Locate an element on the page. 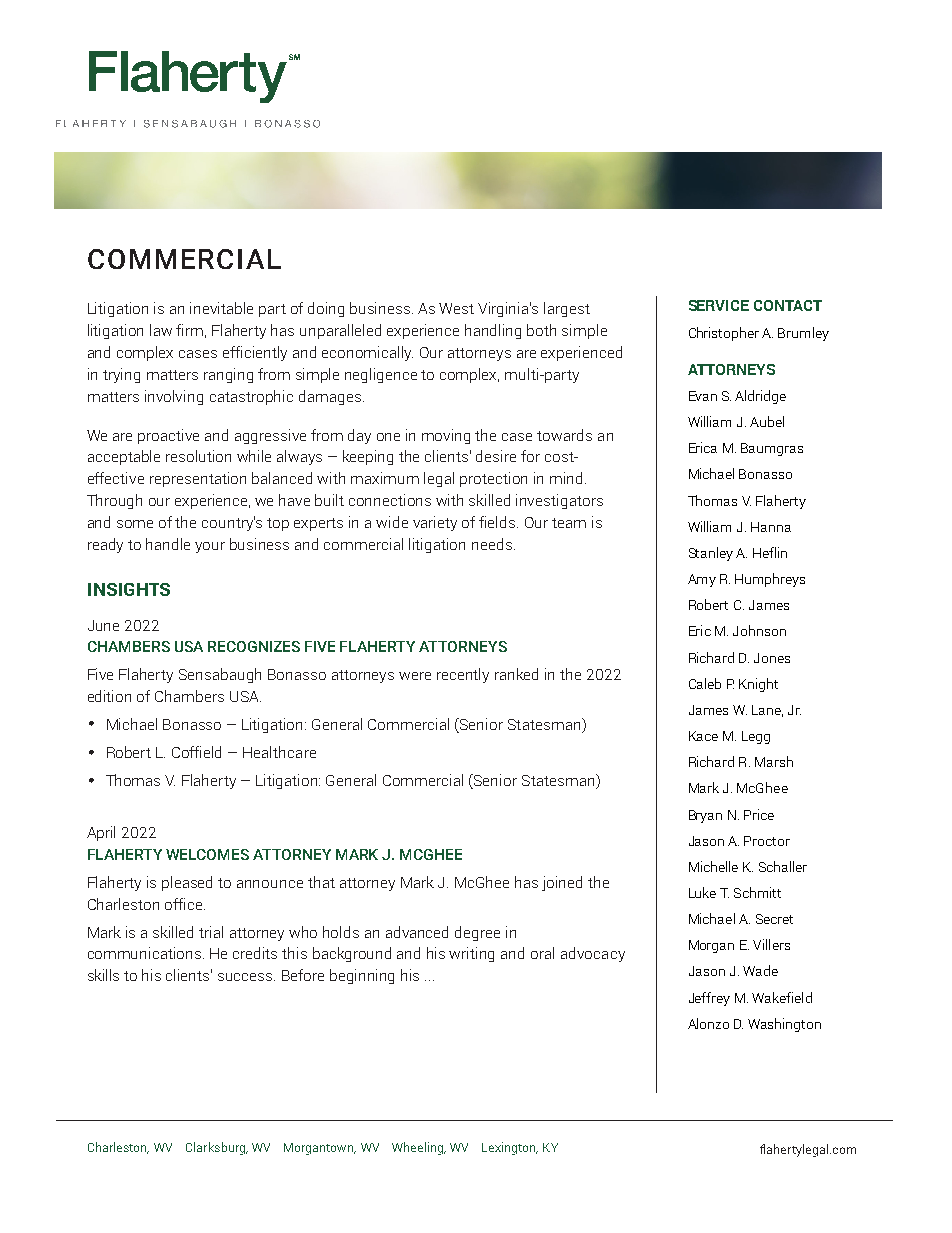 This page has width=952, height=1233. Christopher is located at coordinates (724, 334).
